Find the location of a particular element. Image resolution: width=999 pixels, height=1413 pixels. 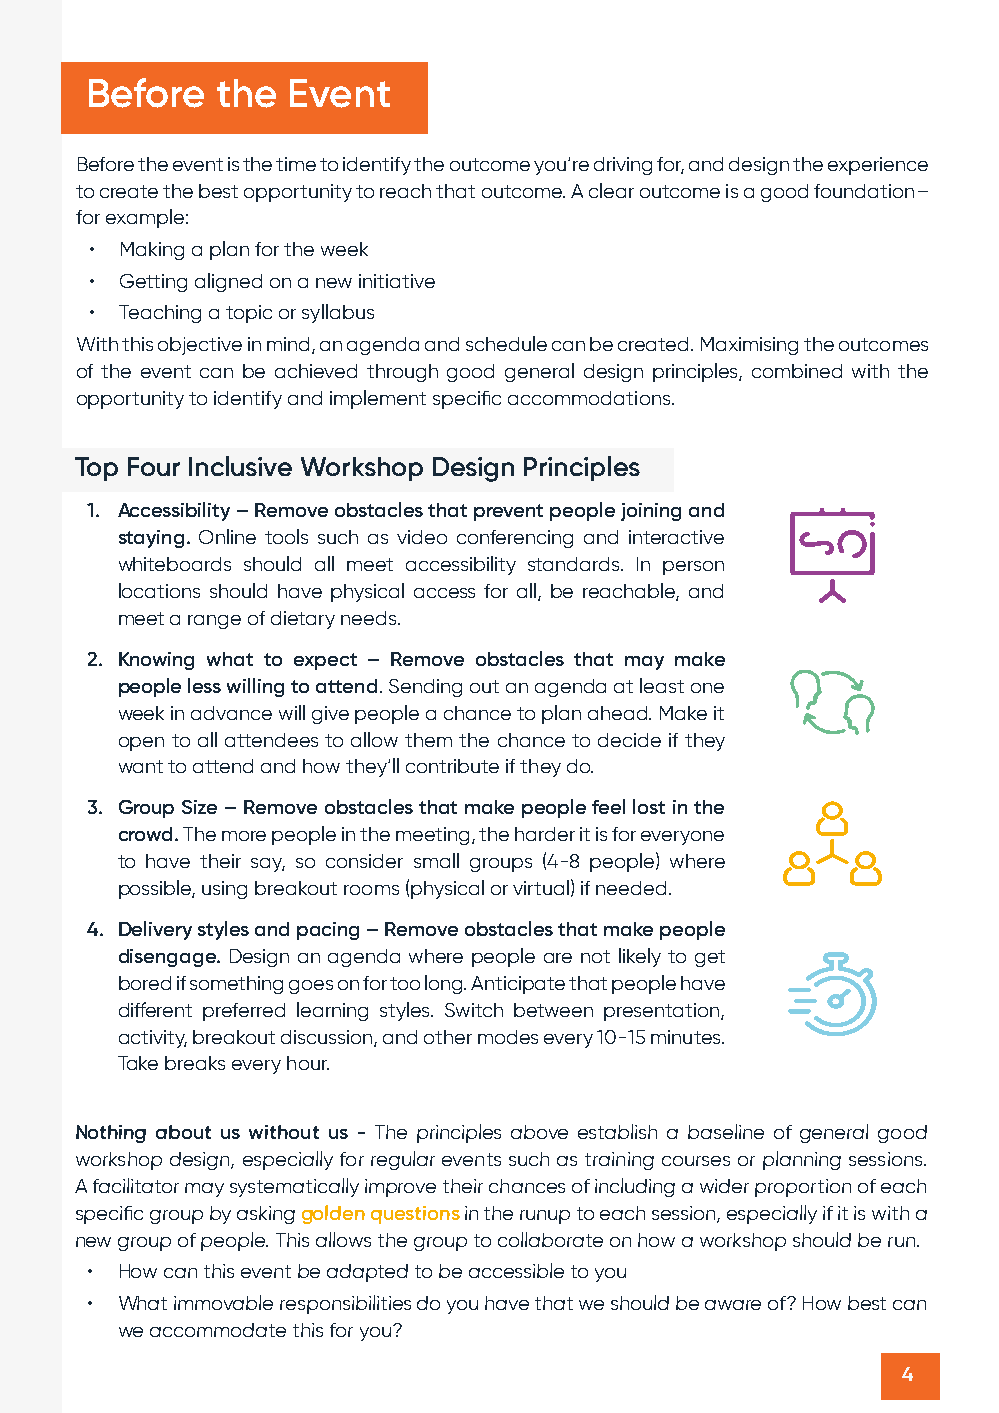

clear is located at coordinates (611, 190).
